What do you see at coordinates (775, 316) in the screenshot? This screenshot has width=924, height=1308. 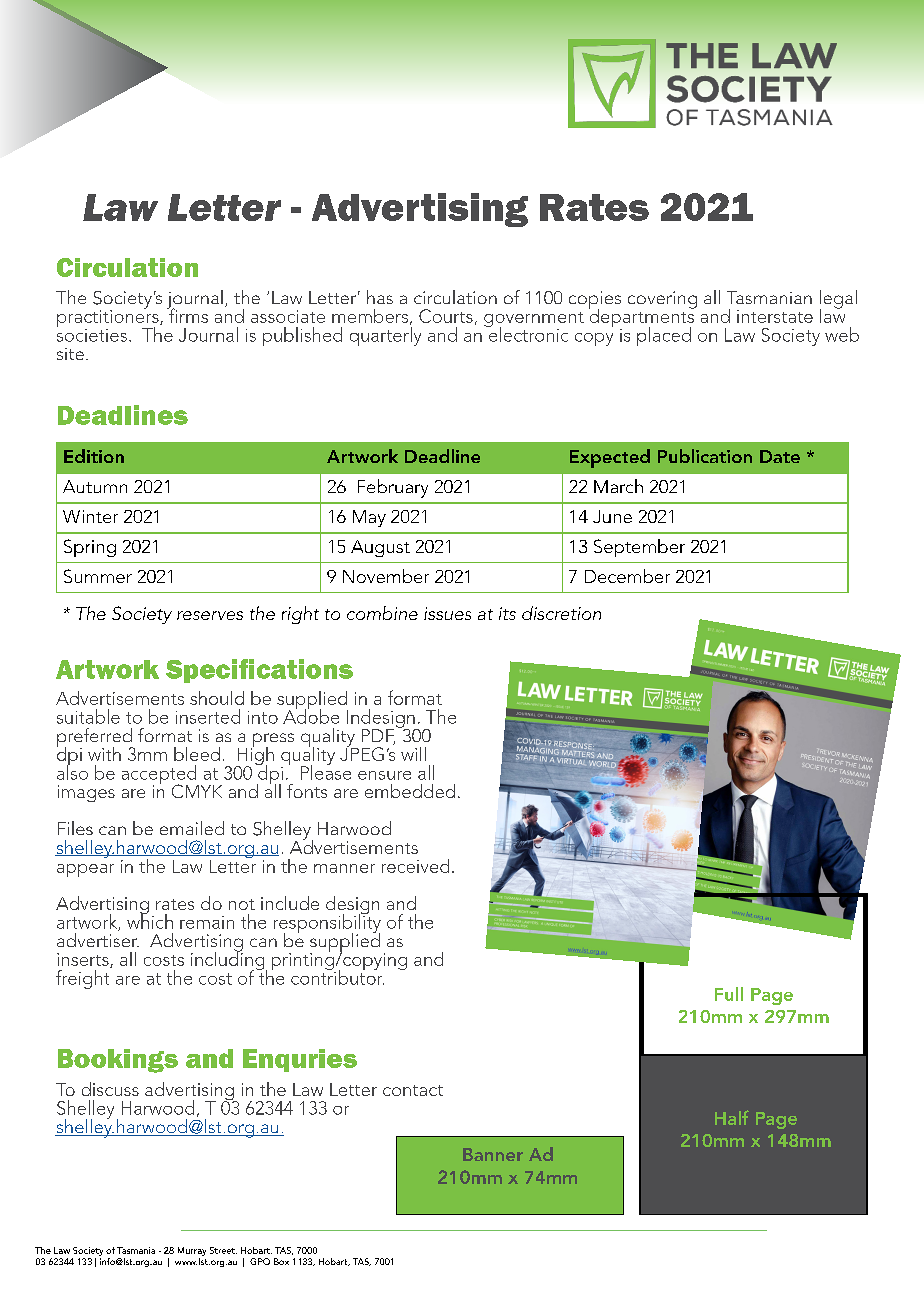 I see `interstate` at bounding box center [775, 316].
